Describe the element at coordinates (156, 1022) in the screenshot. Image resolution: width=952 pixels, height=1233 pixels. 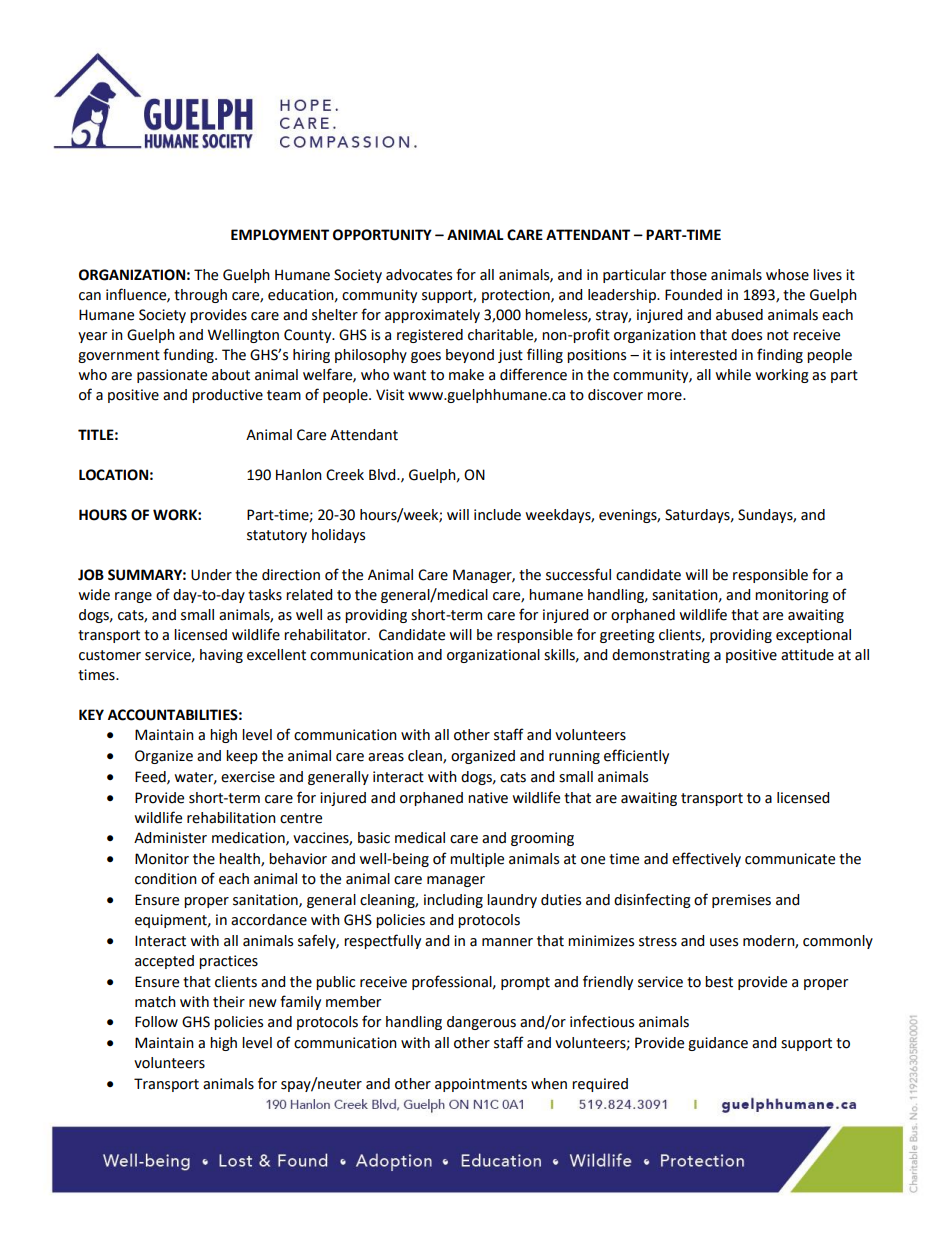
I see `Follow` at that location.
